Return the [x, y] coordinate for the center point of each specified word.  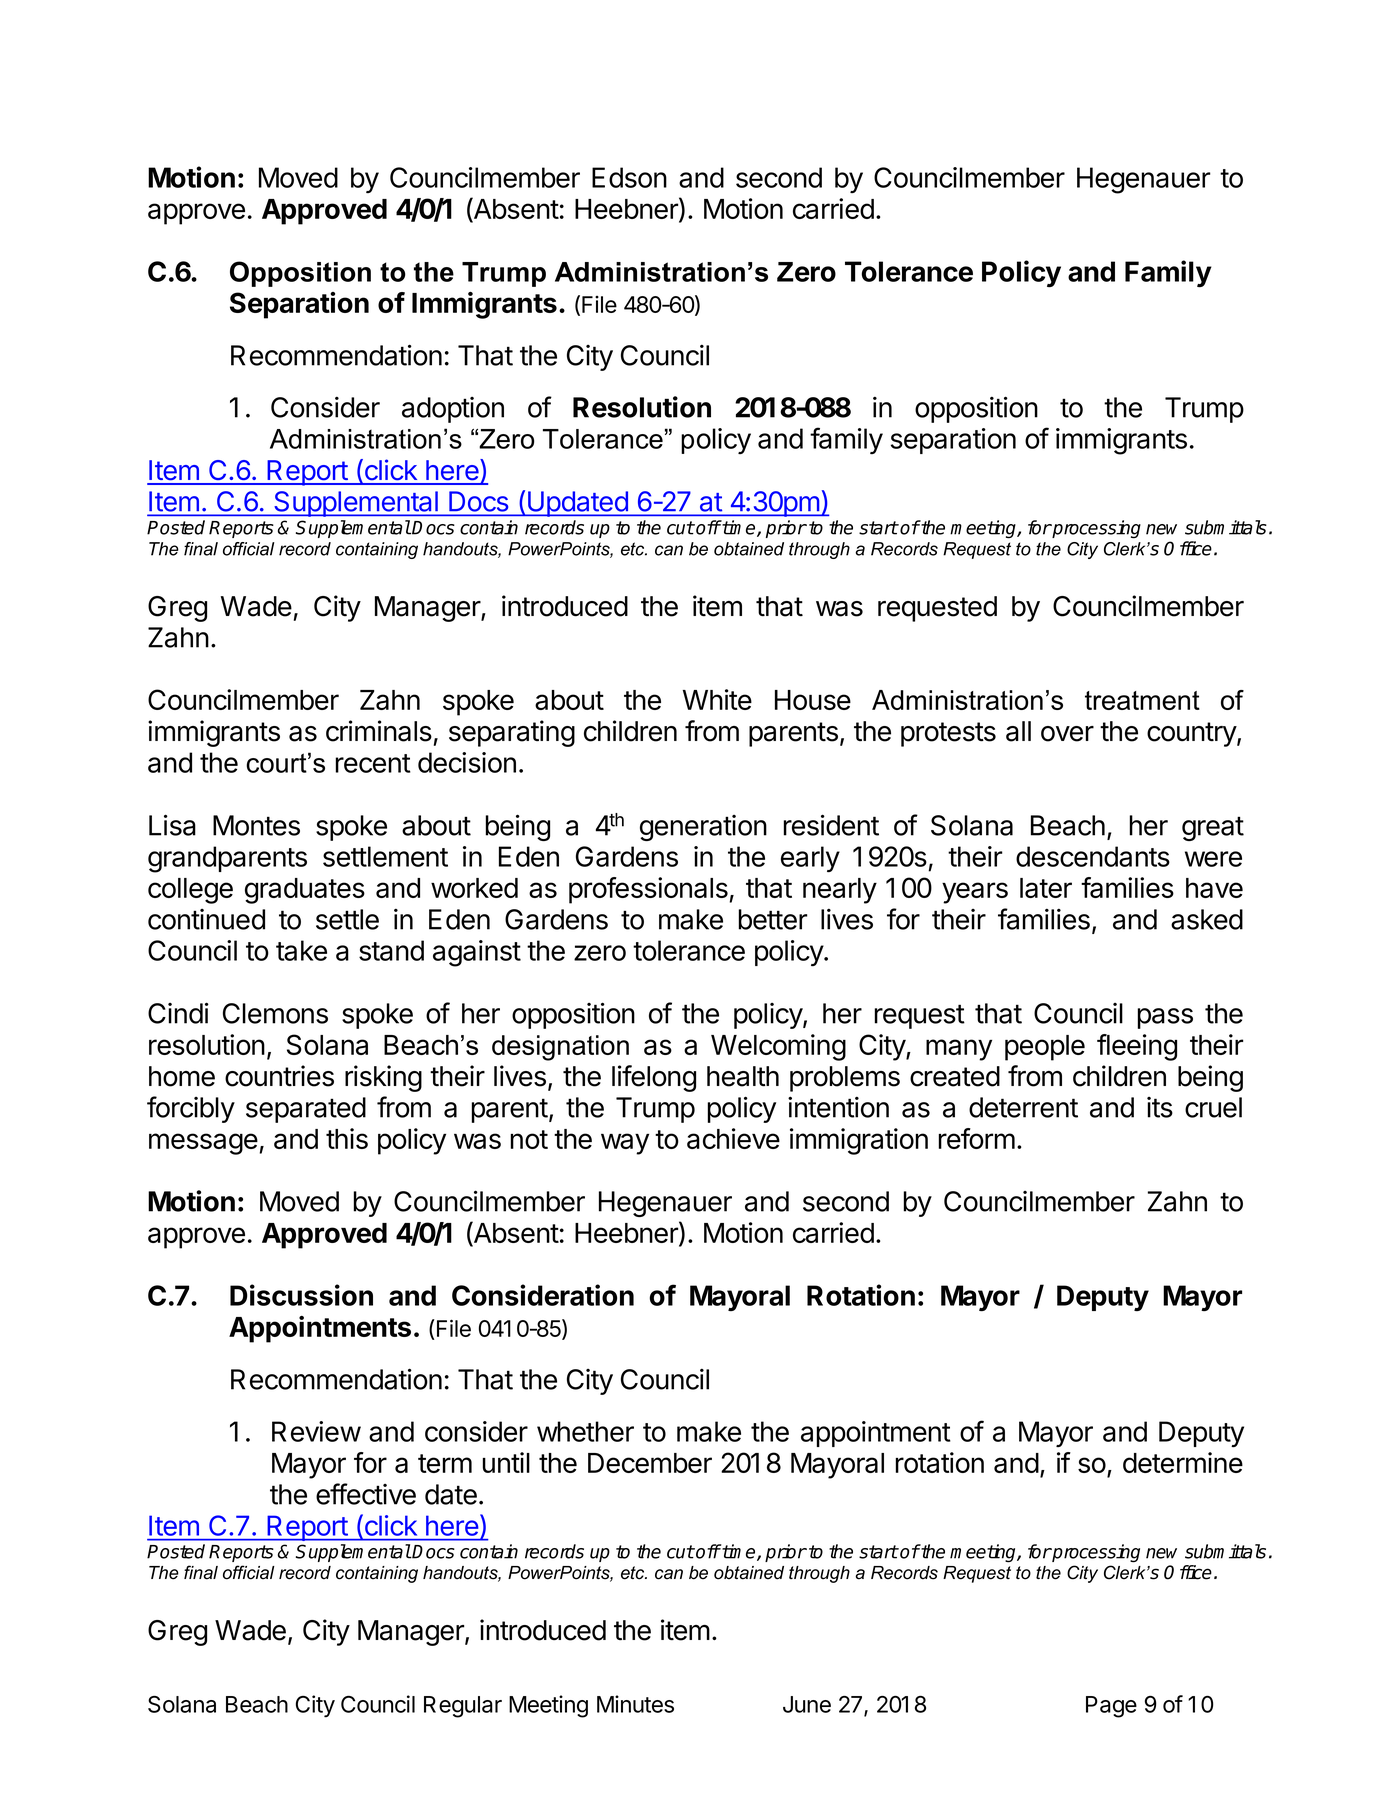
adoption [453, 410]
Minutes [635, 1704]
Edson [629, 177]
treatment [1142, 700]
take [301, 950]
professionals [648, 890]
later [1046, 888]
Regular [463, 1707]
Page [1111, 1707]
